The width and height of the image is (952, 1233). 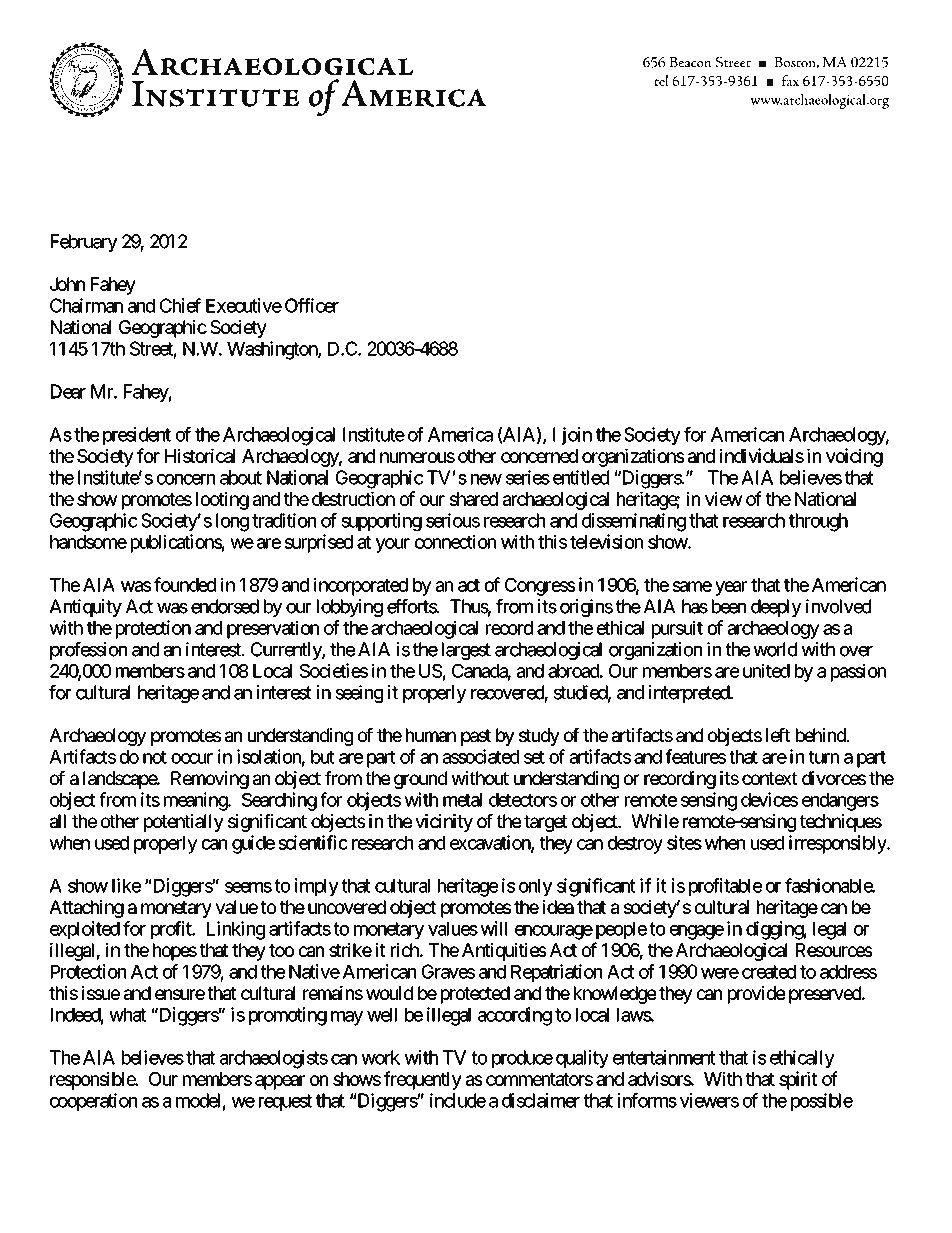 What do you see at coordinates (486, 479) in the image?
I see `new` at bounding box center [486, 479].
